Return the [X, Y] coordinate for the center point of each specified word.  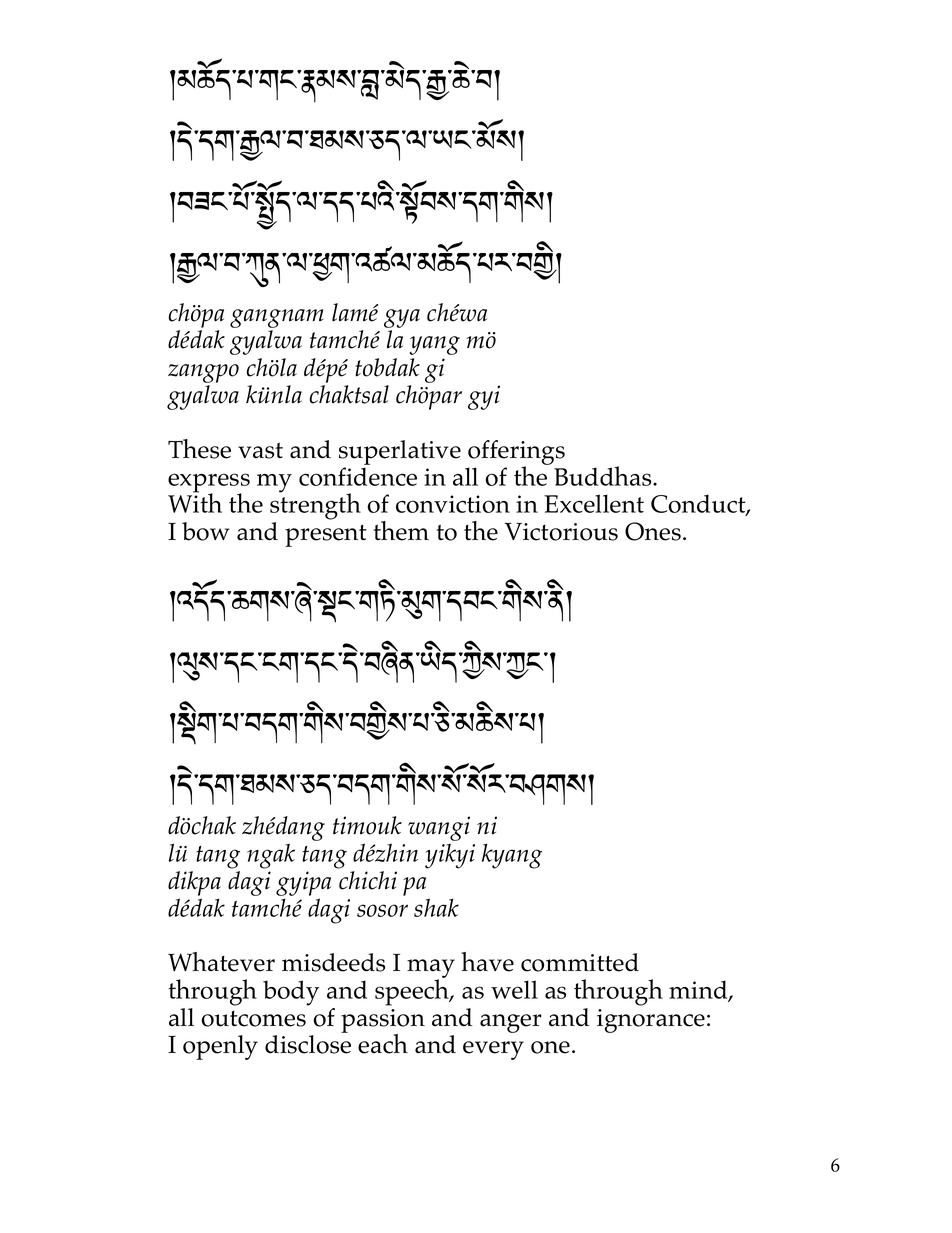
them [401, 531]
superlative [400, 452]
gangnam [277, 318]
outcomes [253, 1019]
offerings [516, 453]
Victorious [561, 532]
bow [206, 531]
